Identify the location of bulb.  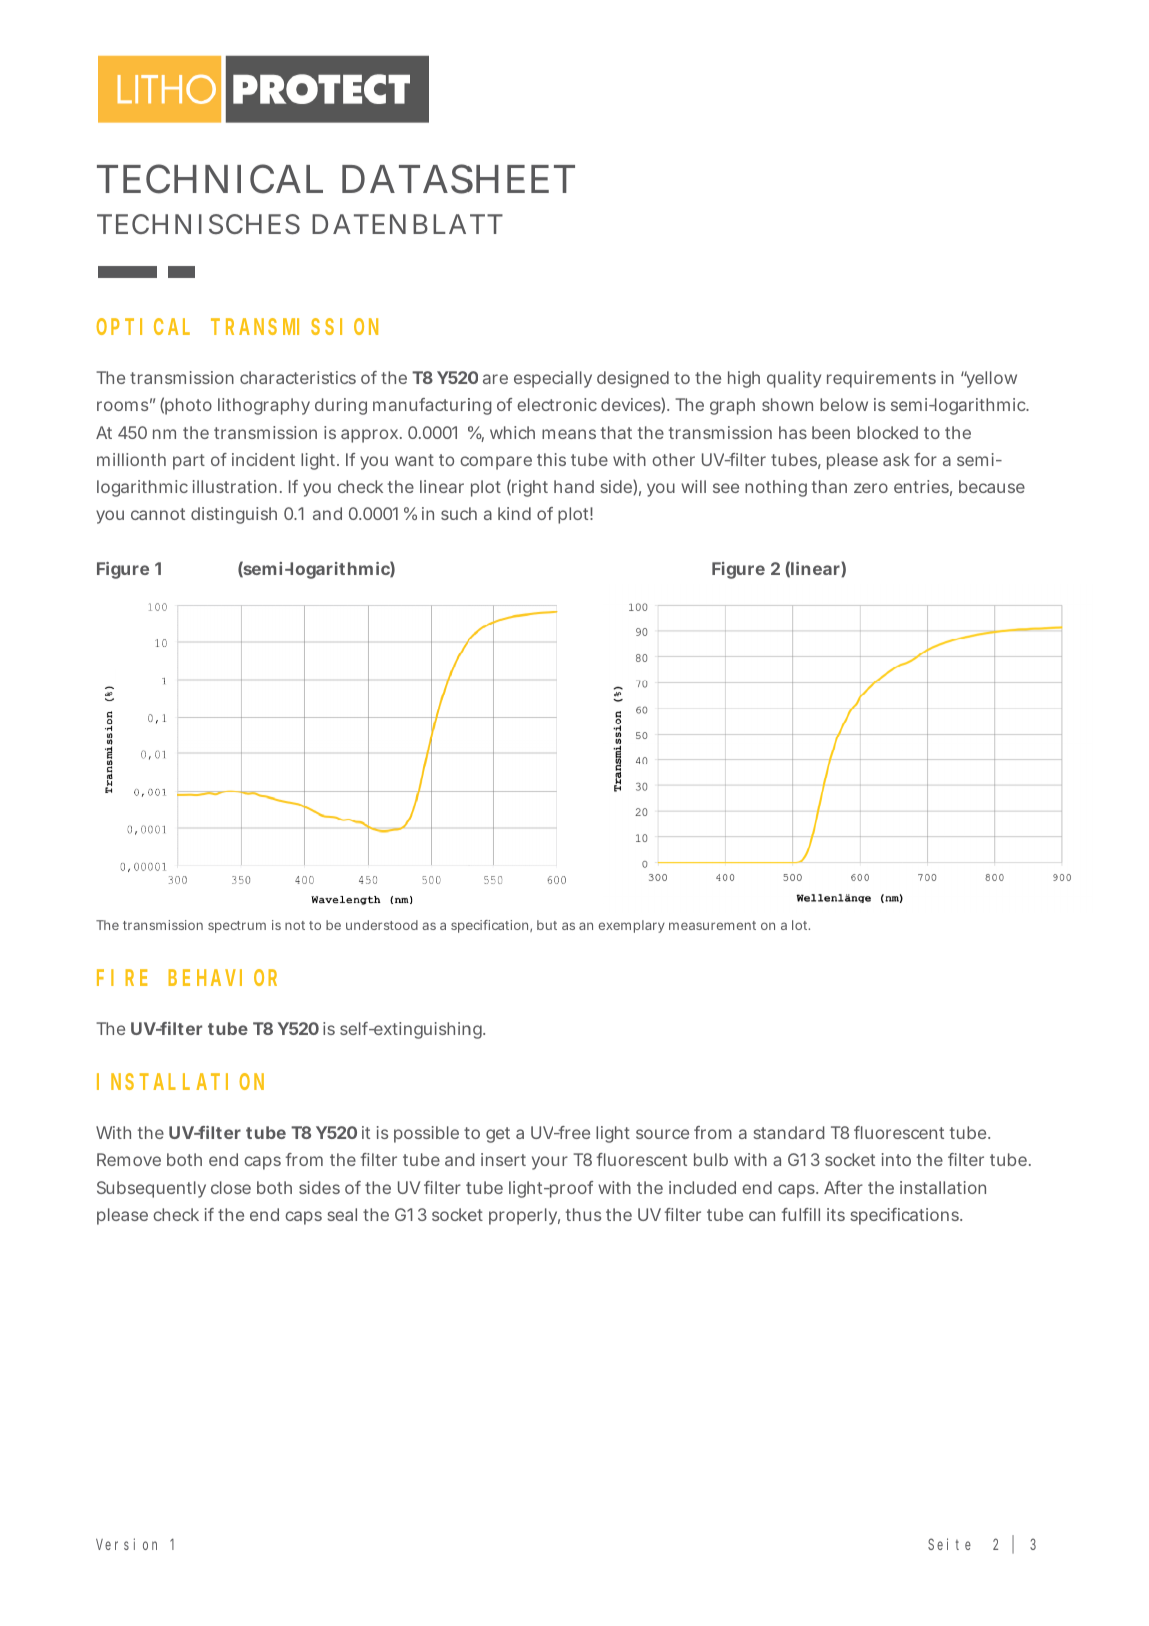
(711, 1159).
